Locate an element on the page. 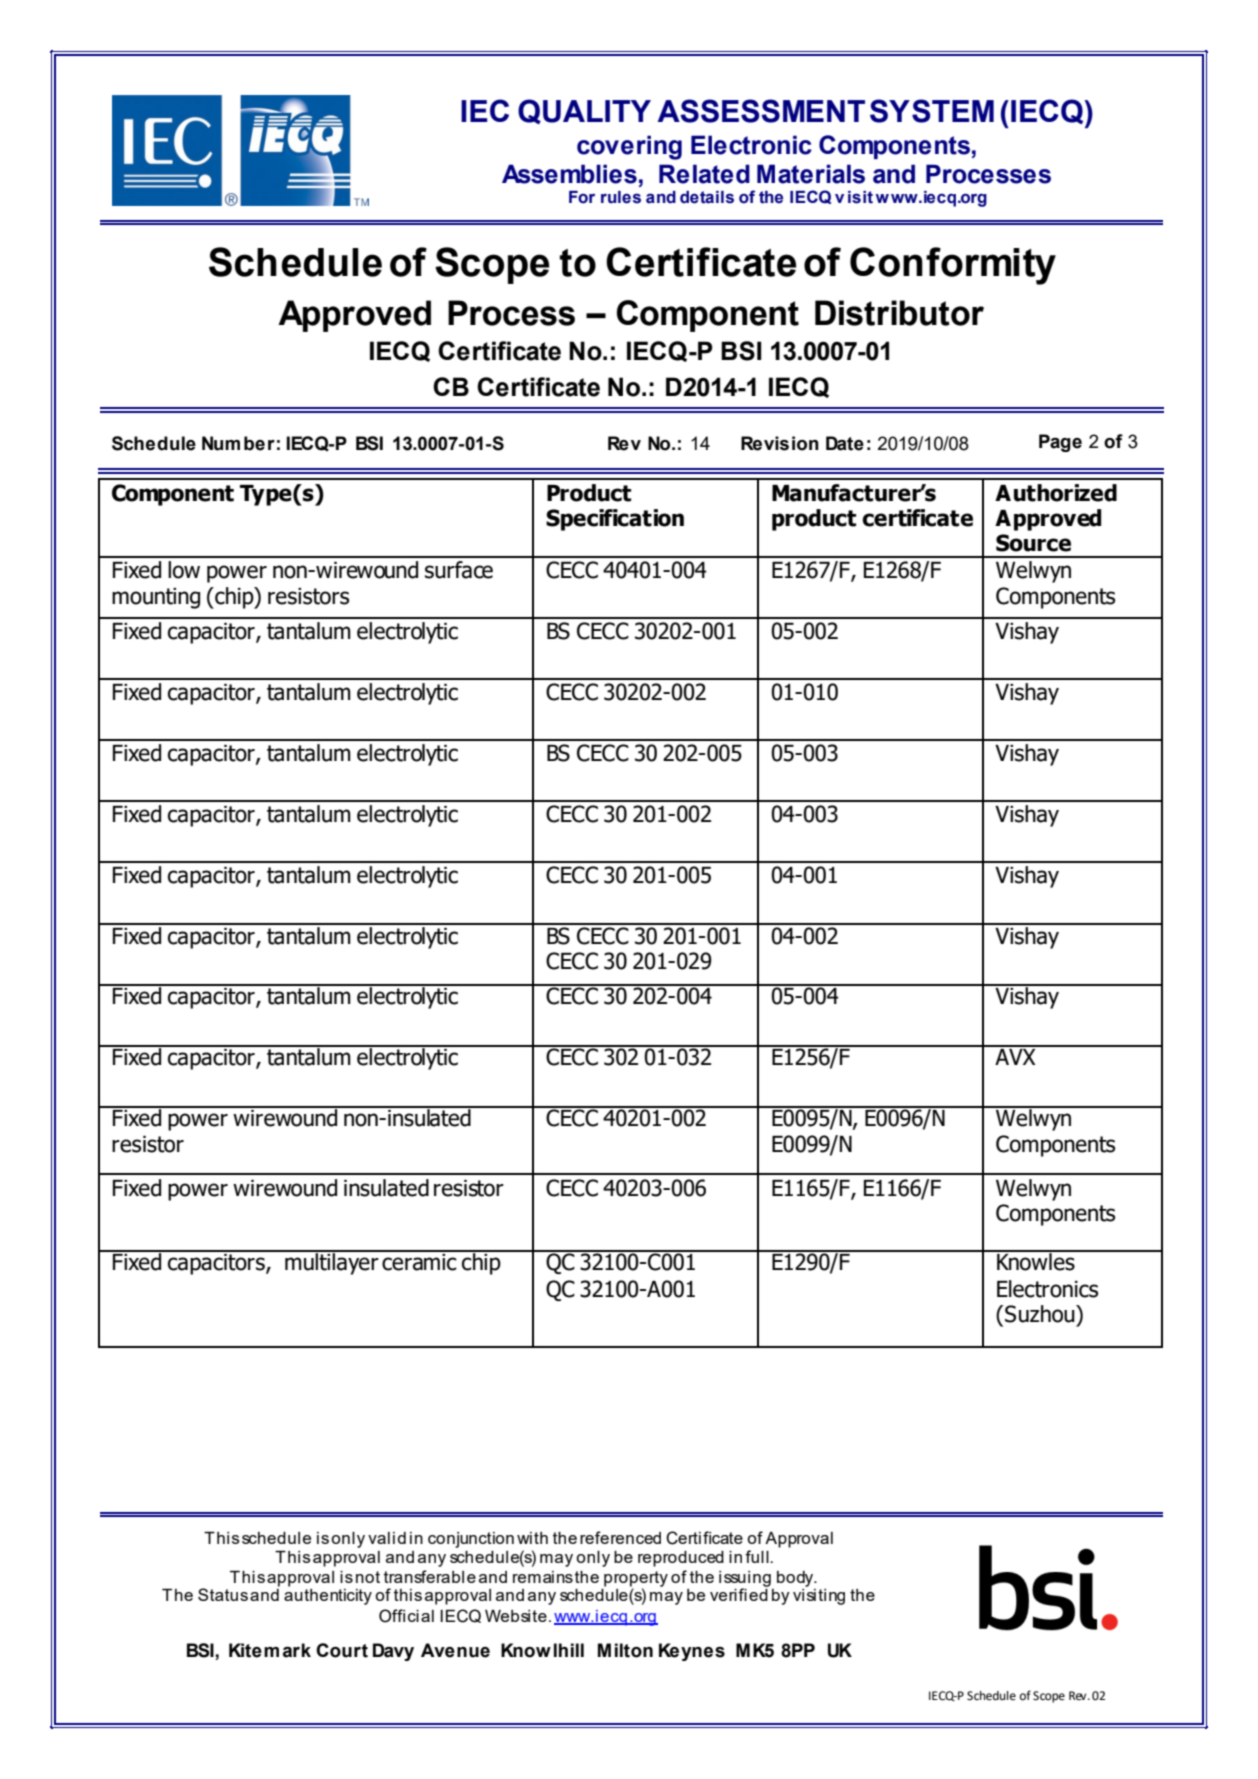 This page has width=1258, height=1779. surface is located at coordinates (459, 570).
